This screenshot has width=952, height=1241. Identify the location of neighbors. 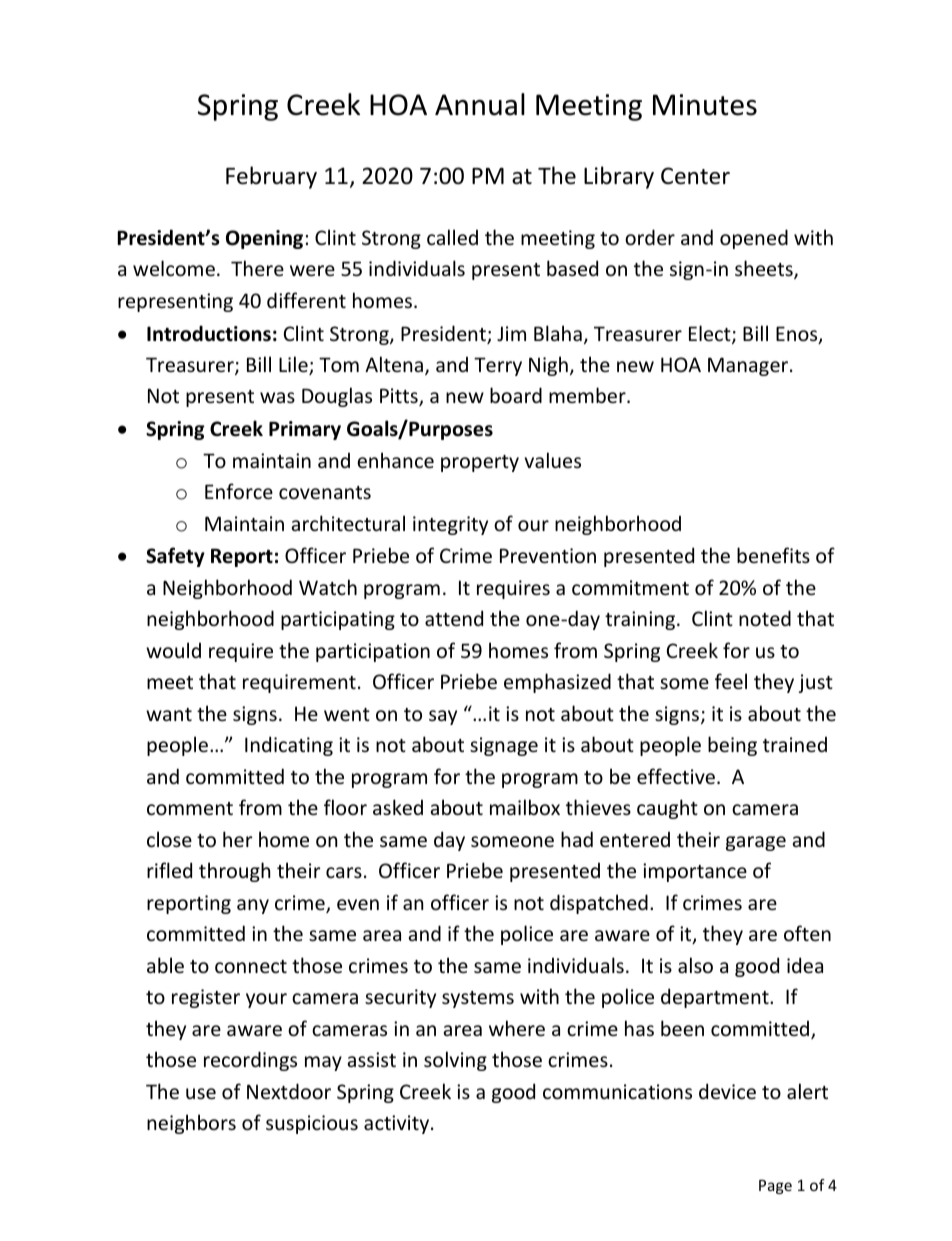
(191, 1124).
